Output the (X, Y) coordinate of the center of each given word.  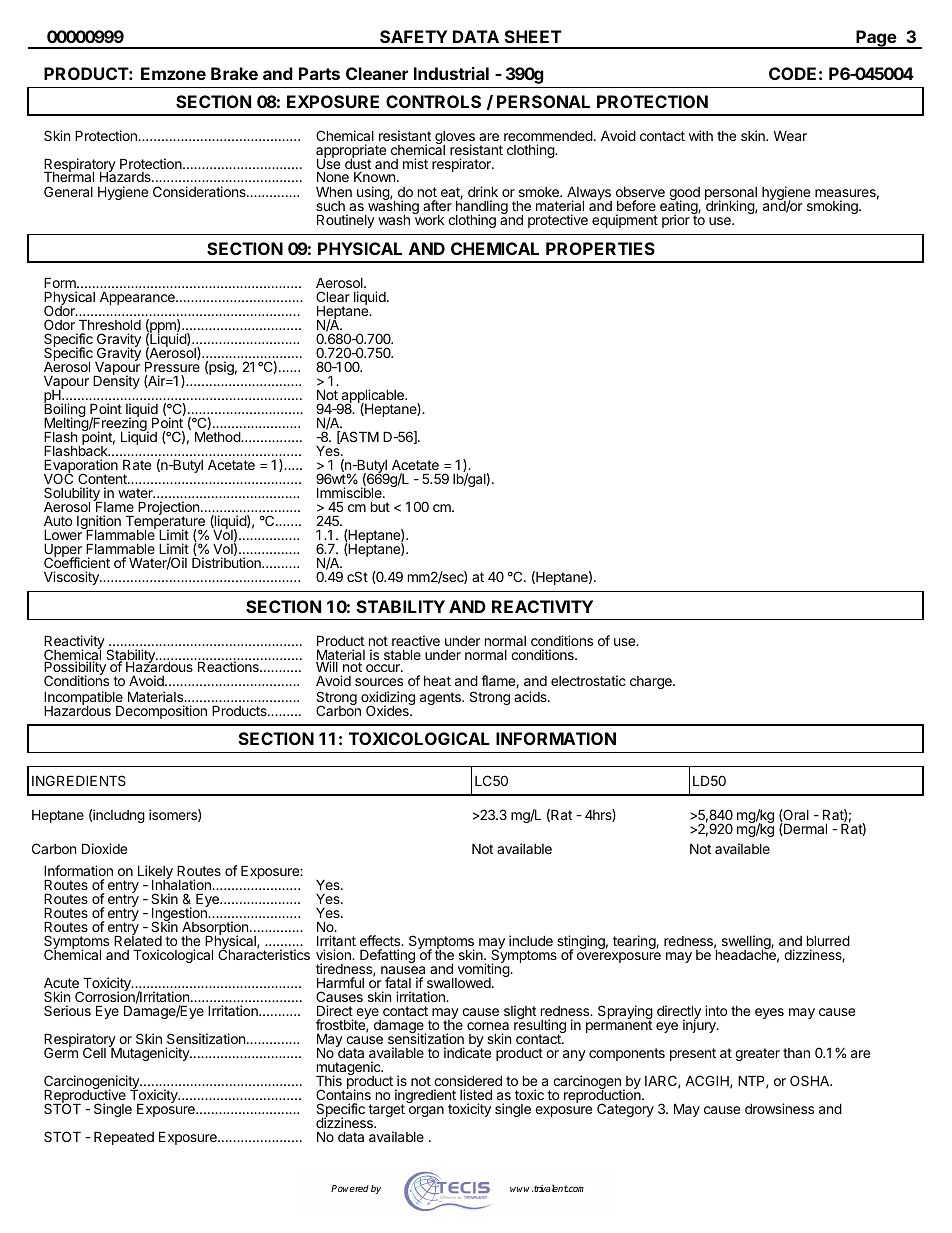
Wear (790, 135)
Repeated (124, 1138)
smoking (833, 207)
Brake (234, 73)
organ (426, 1111)
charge (652, 682)
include (531, 940)
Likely (155, 873)
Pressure (172, 366)
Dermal (804, 829)
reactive (416, 640)
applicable (372, 397)
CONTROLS (433, 101)
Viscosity (72, 578)
